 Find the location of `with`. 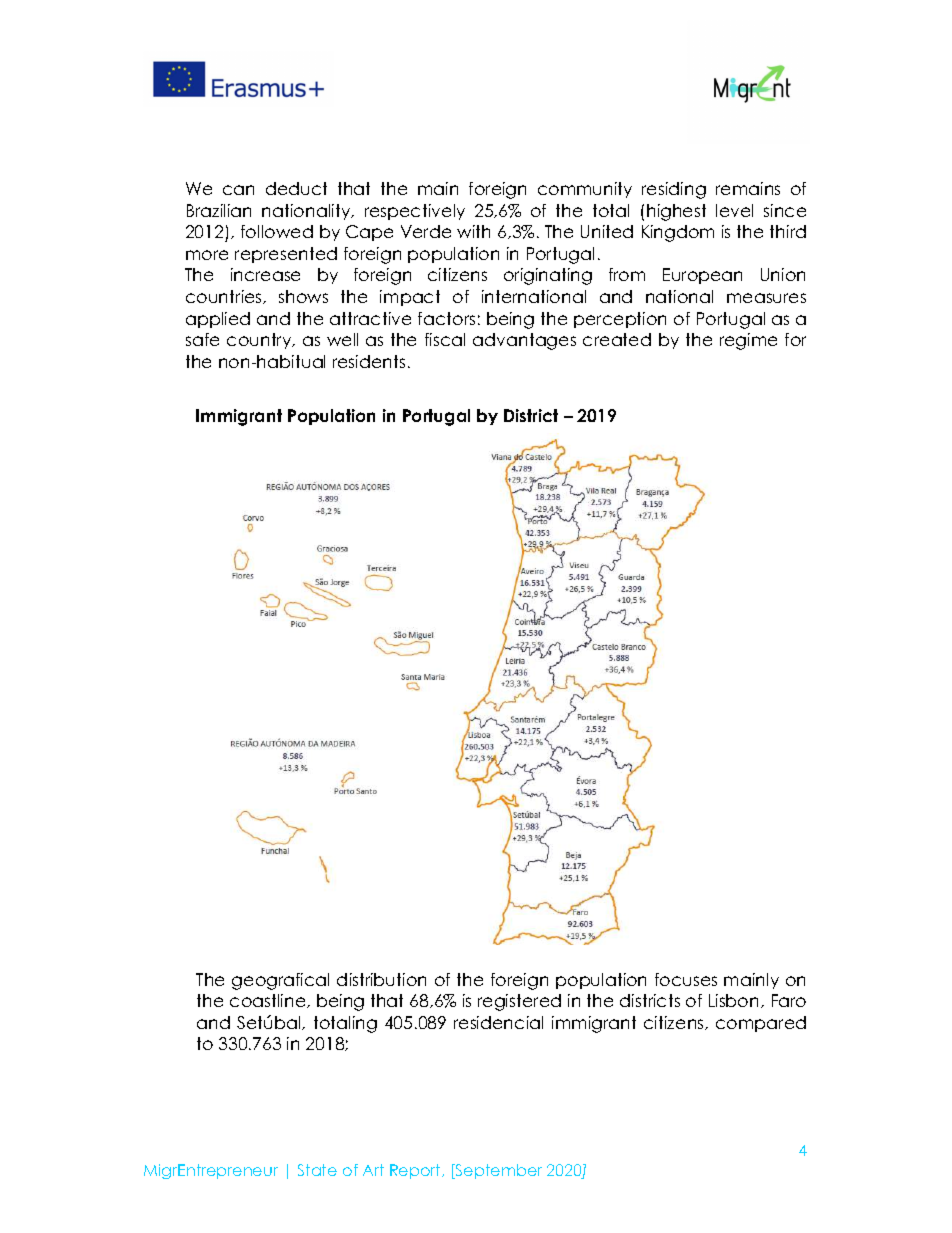

with is located at coordinates (473, 231).
